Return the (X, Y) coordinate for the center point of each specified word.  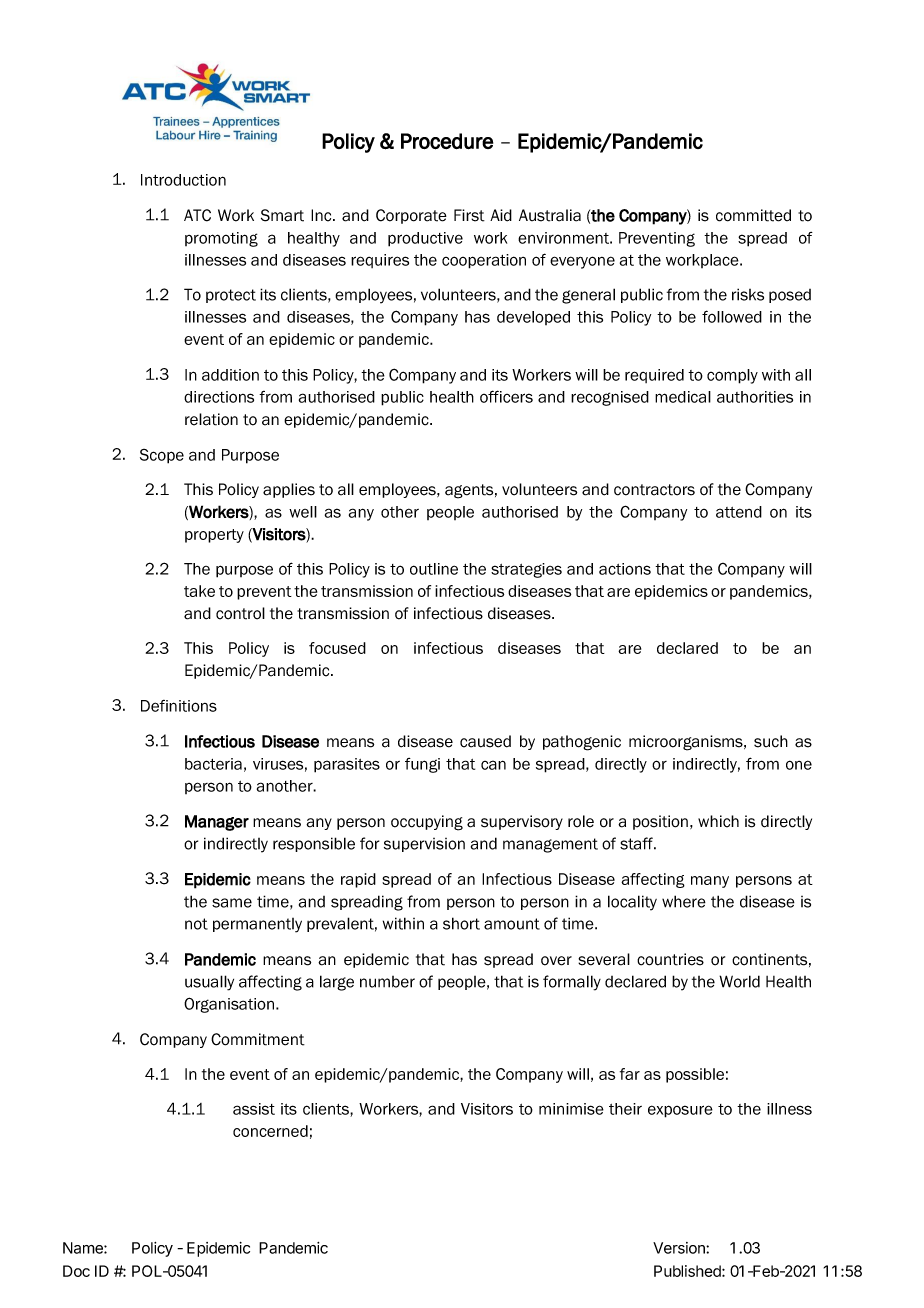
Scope (162, 456)
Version (680, 1248)
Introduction (183, 180)
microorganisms (687, 743)
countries (670, 959)
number (387, 982)
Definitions (179, 706)
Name (84, 1248)
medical (683, 397)
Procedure (447, 141)
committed (753, 215)
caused (485, 741)
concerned (270, 1131)
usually (209, 983)
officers (506, 396)
